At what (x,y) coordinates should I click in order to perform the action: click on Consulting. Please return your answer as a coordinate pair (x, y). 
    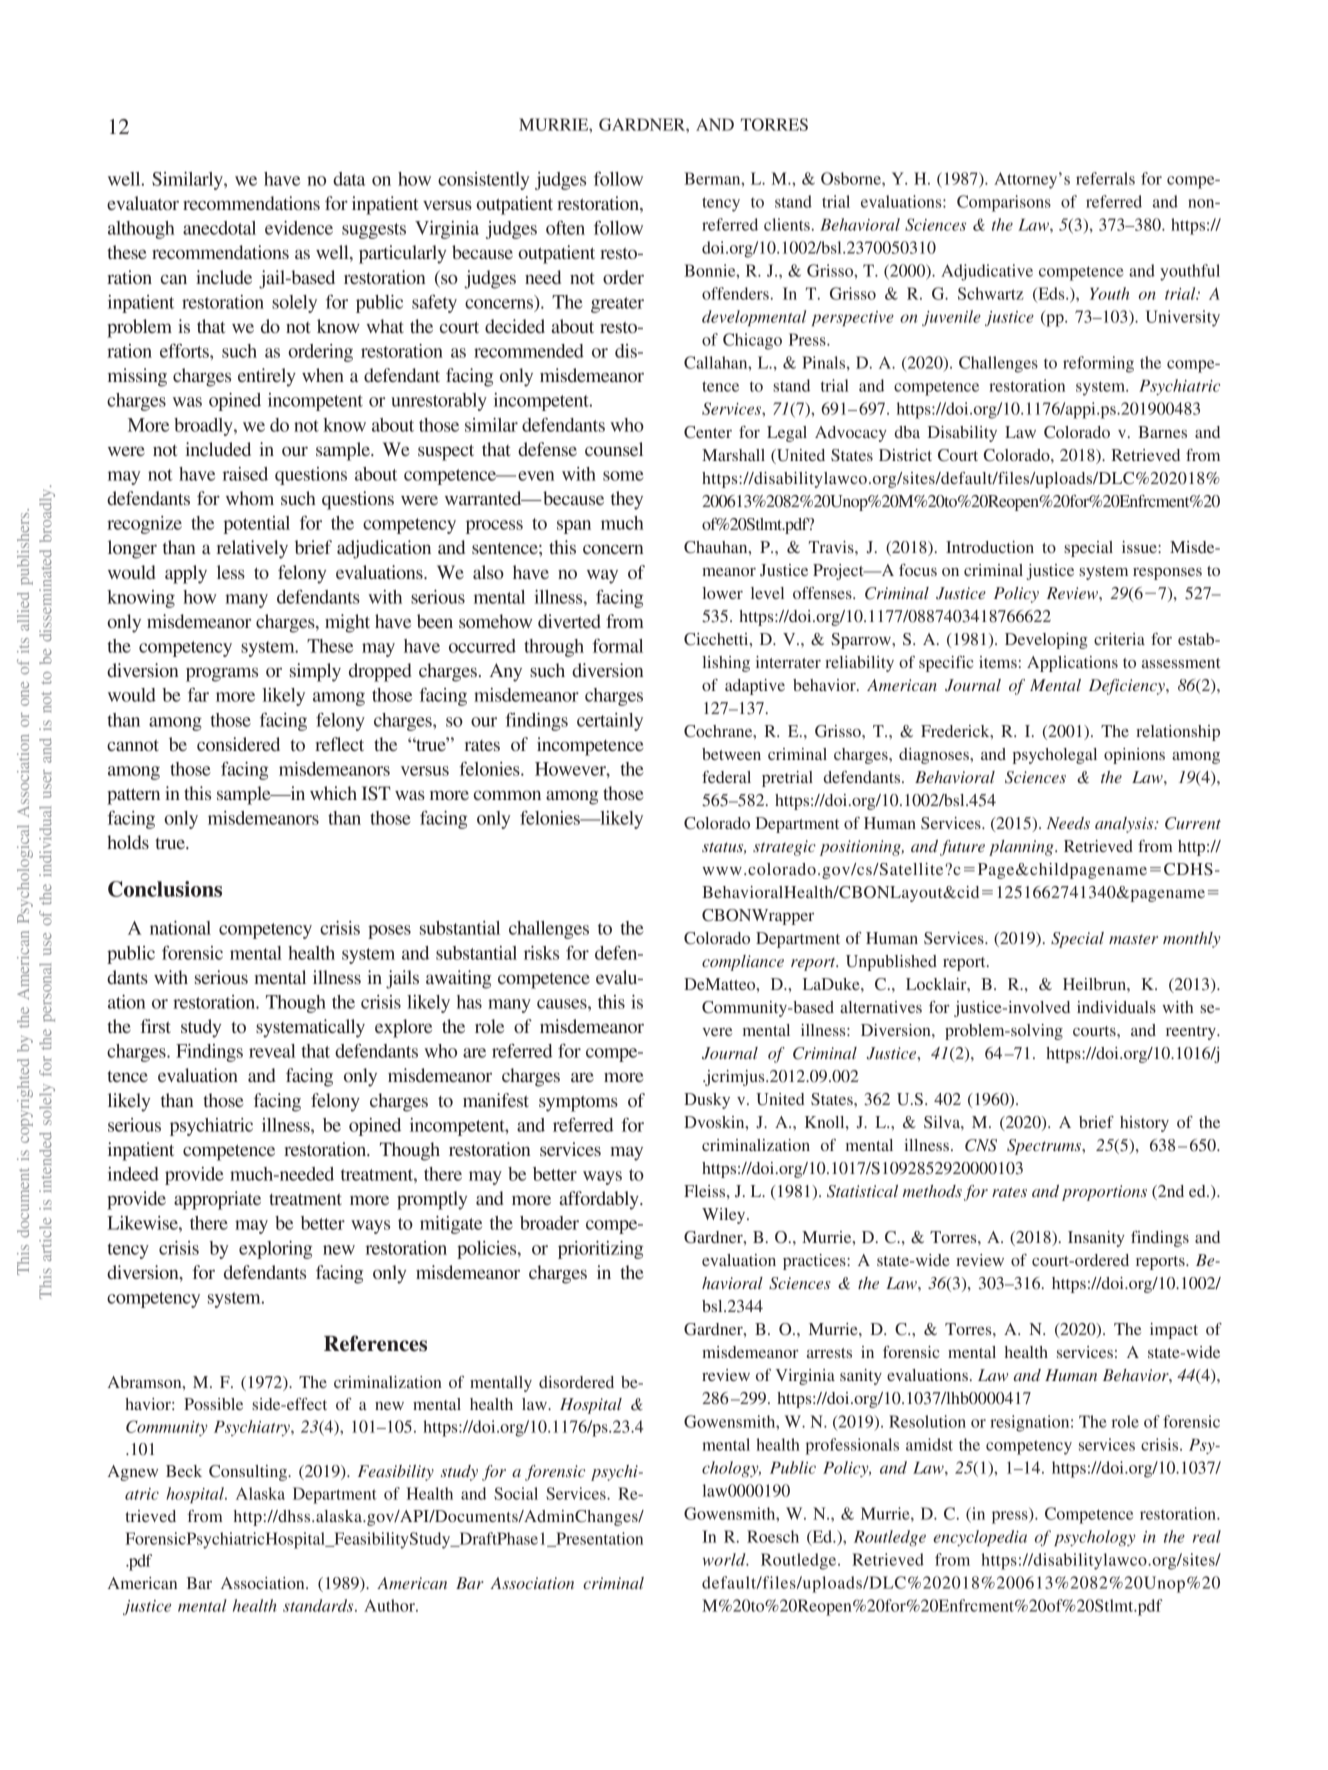
    Looking at the image, I should click on (249, 1473).
